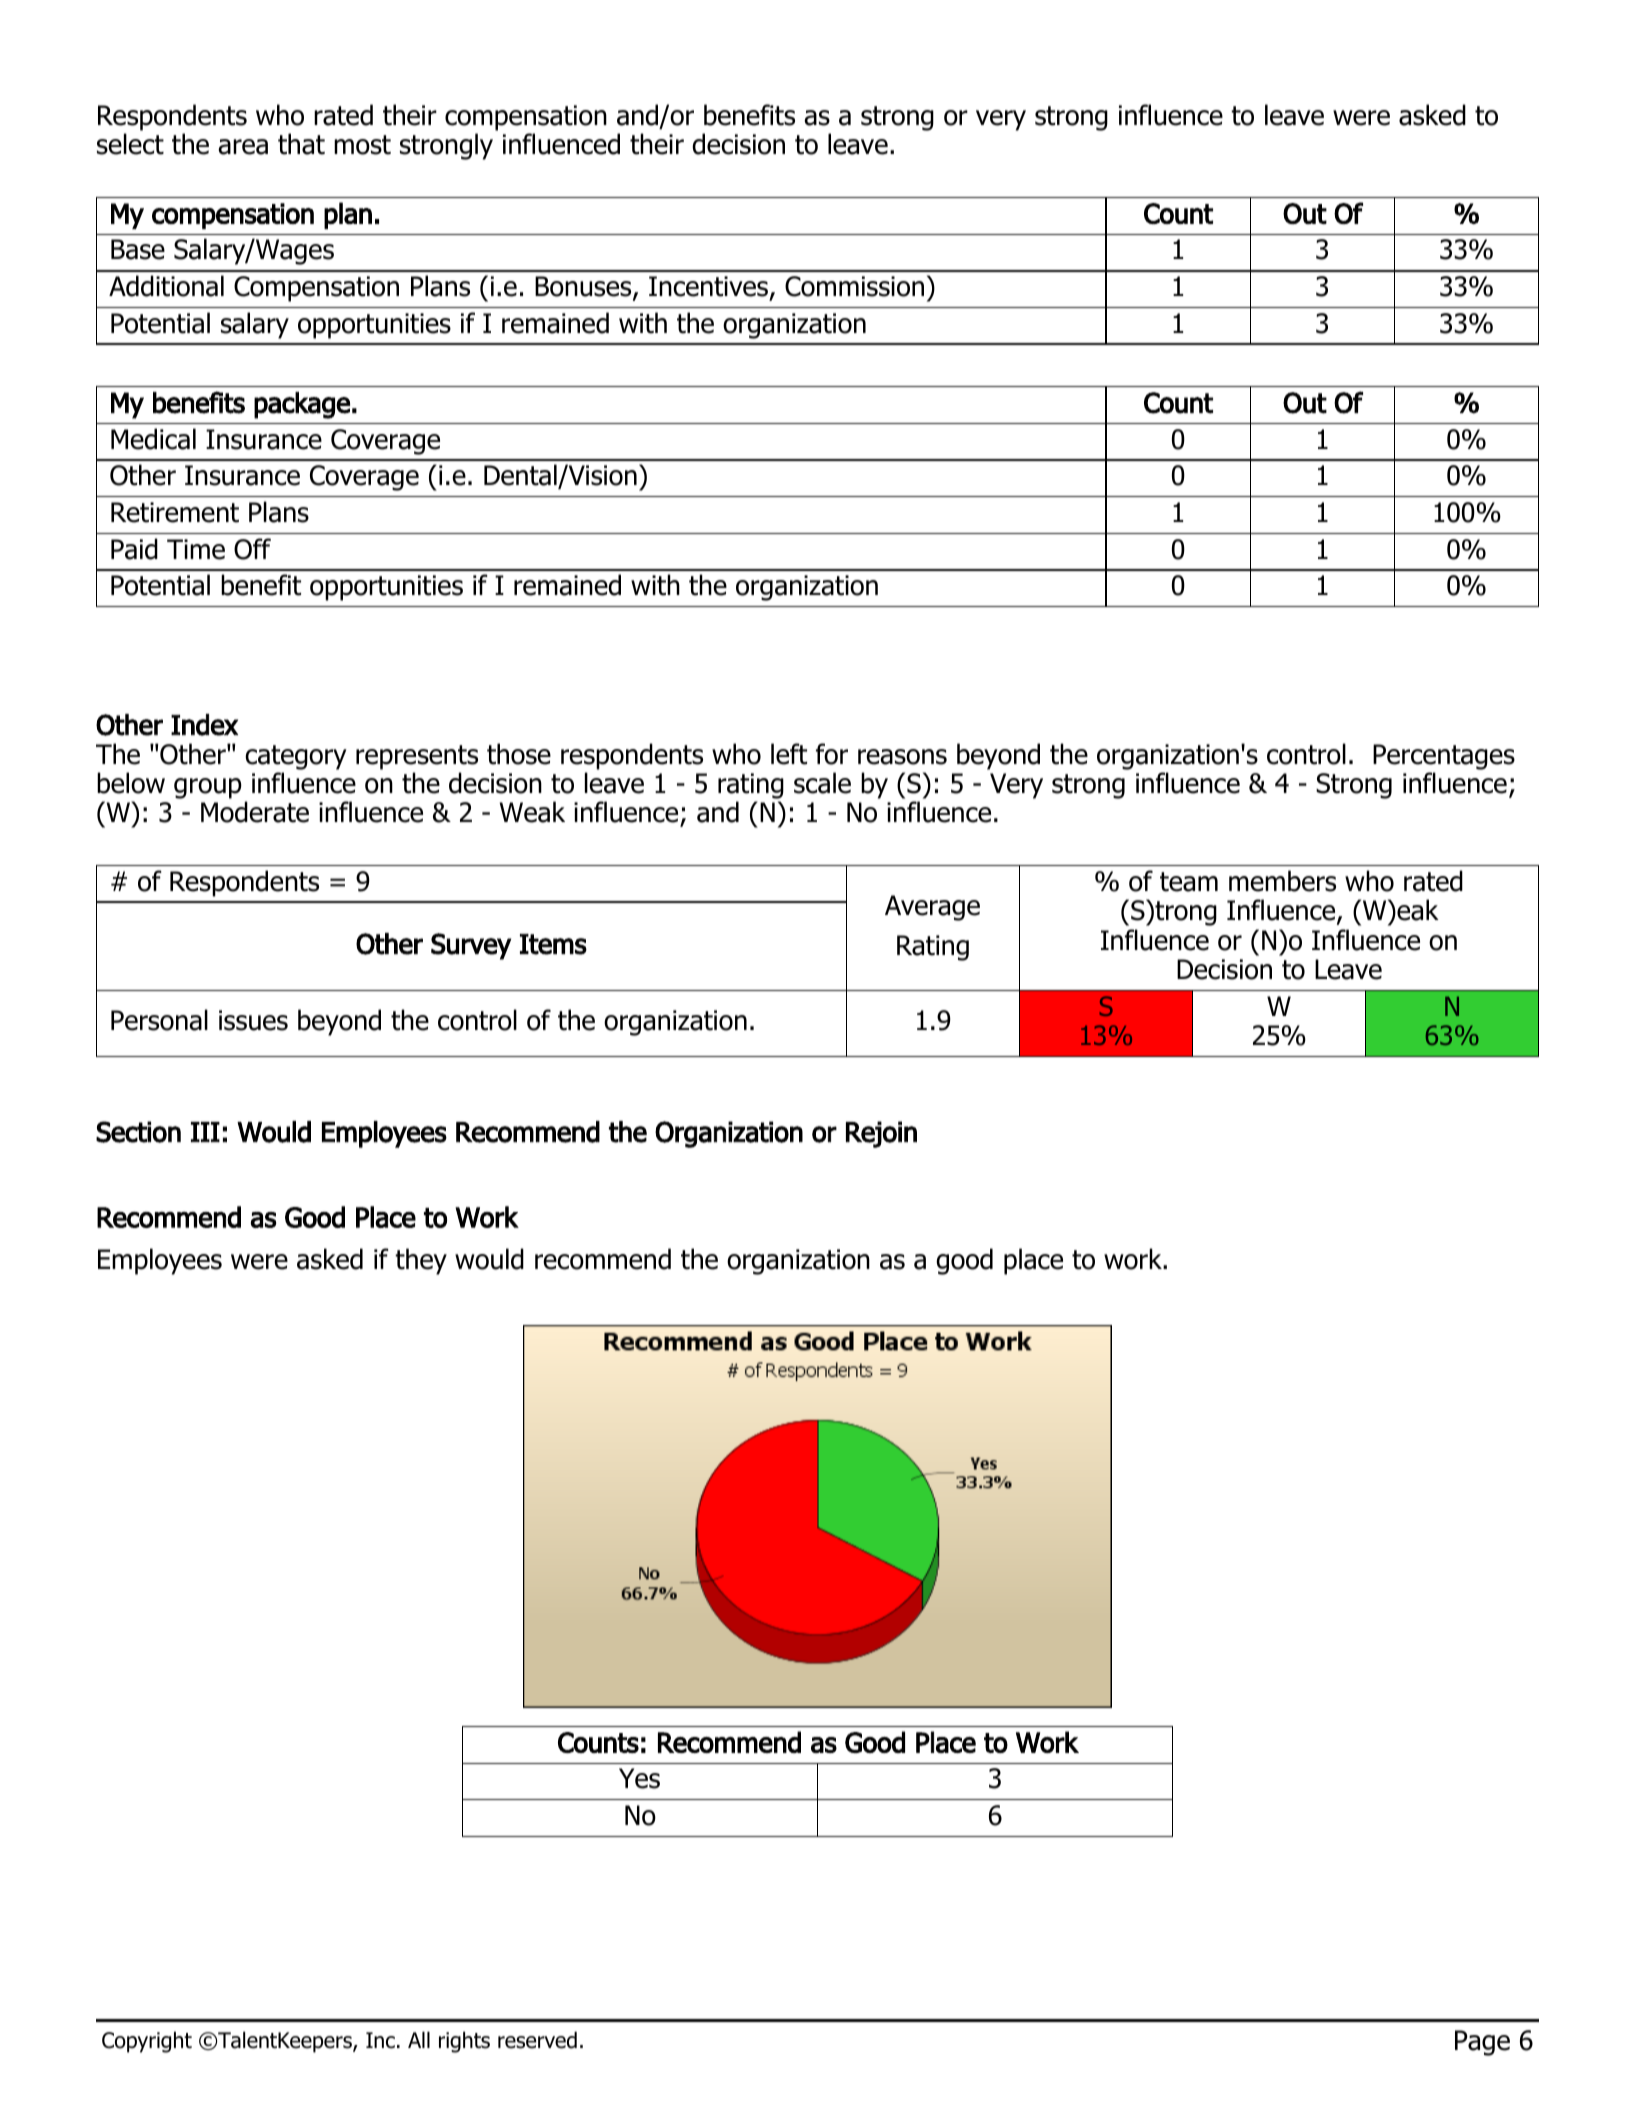  What do you see at coordinates (710, 287) in the screenshot?
I see `Incentives` at bounding box center [710, 287].
